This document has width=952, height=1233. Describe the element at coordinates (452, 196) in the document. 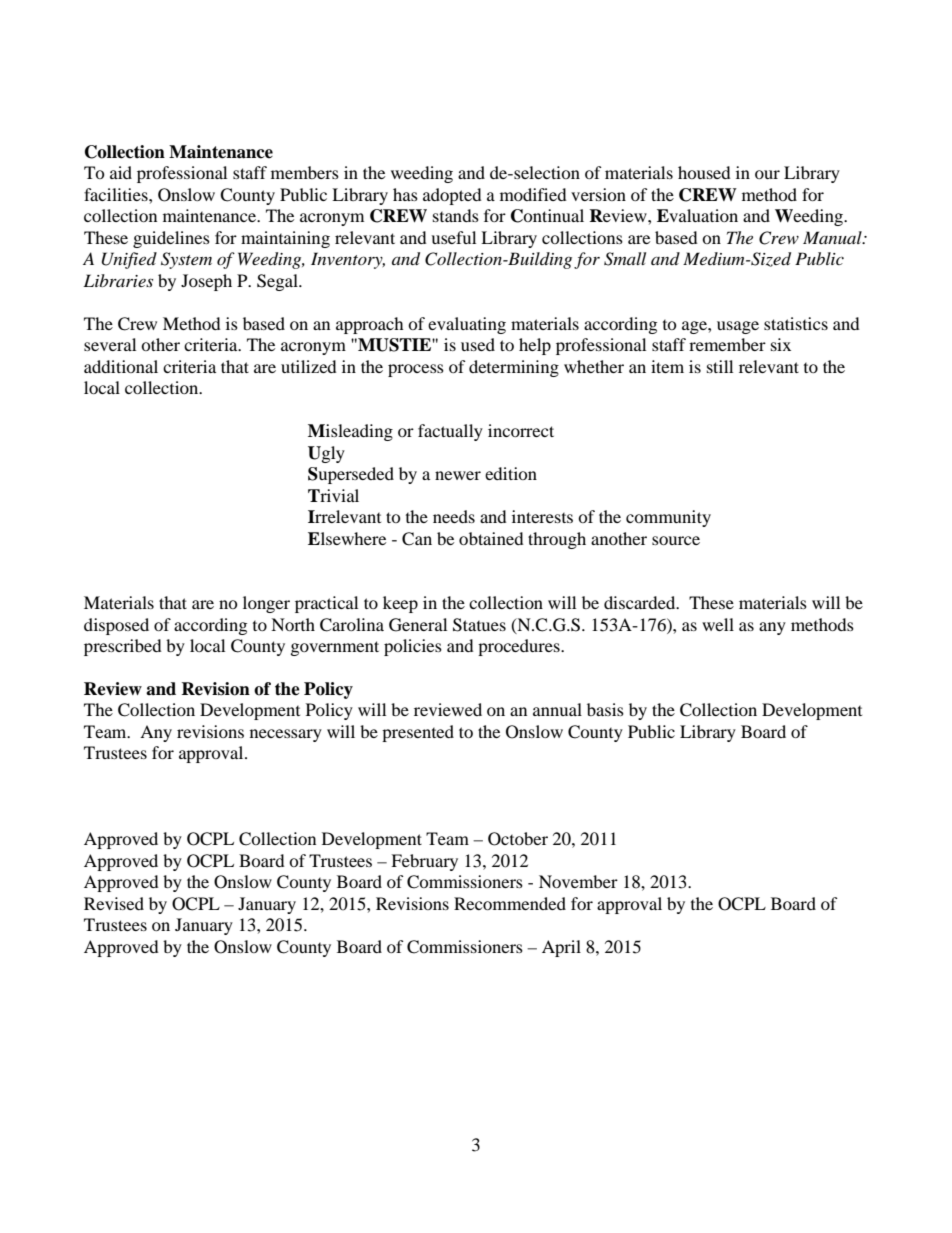

I see `adopted` at that location.
